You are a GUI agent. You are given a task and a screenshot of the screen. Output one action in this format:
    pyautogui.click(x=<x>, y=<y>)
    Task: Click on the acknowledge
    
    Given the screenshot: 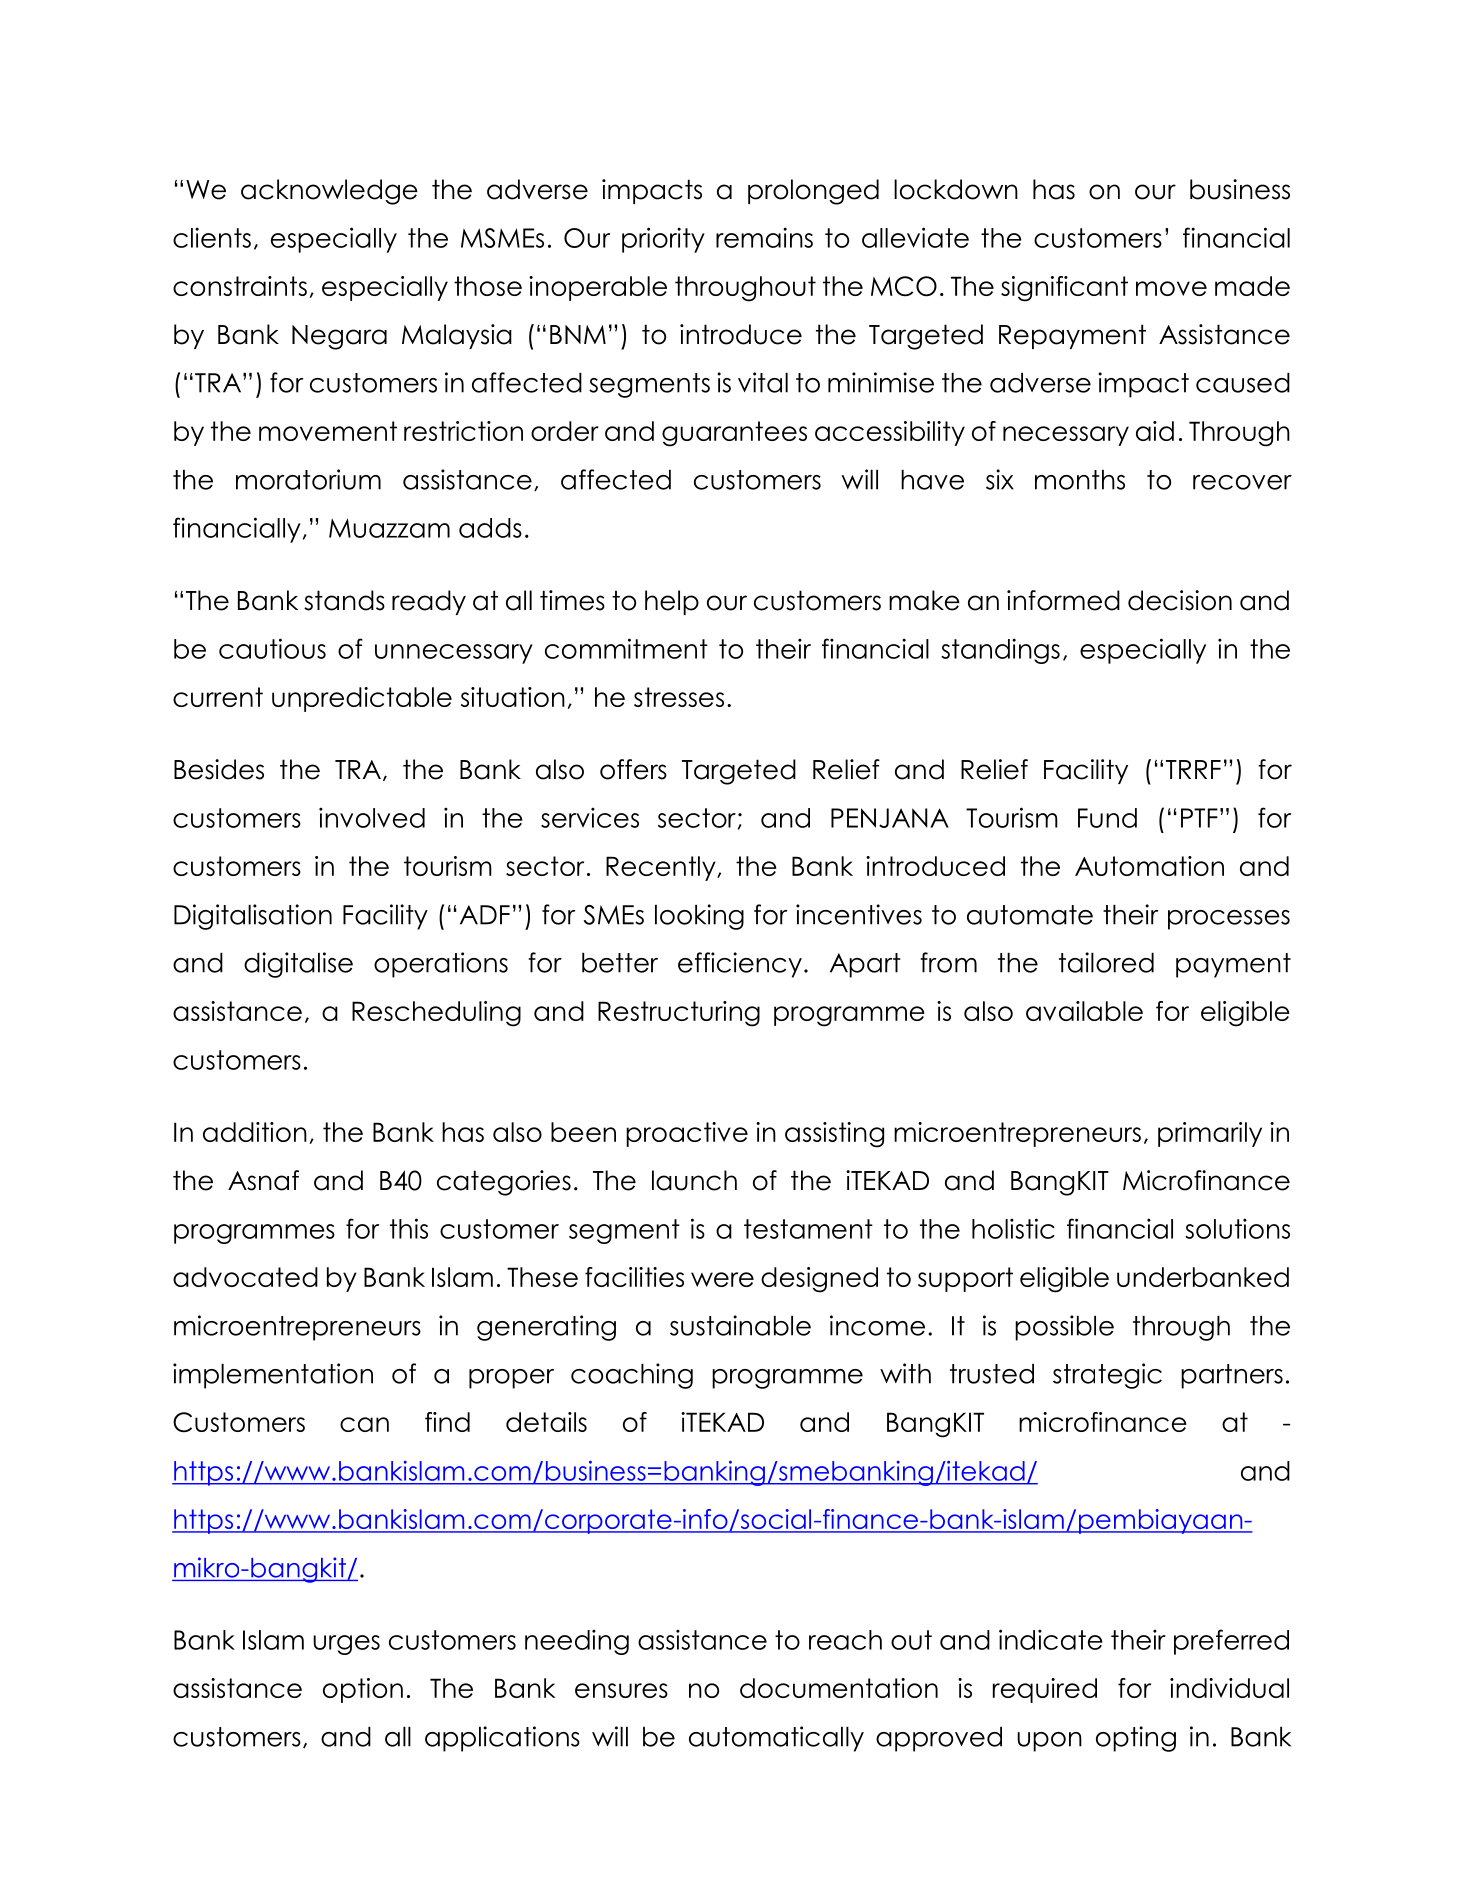 What is the action you would take?
    pyautogui.click(x=329, y=192)
